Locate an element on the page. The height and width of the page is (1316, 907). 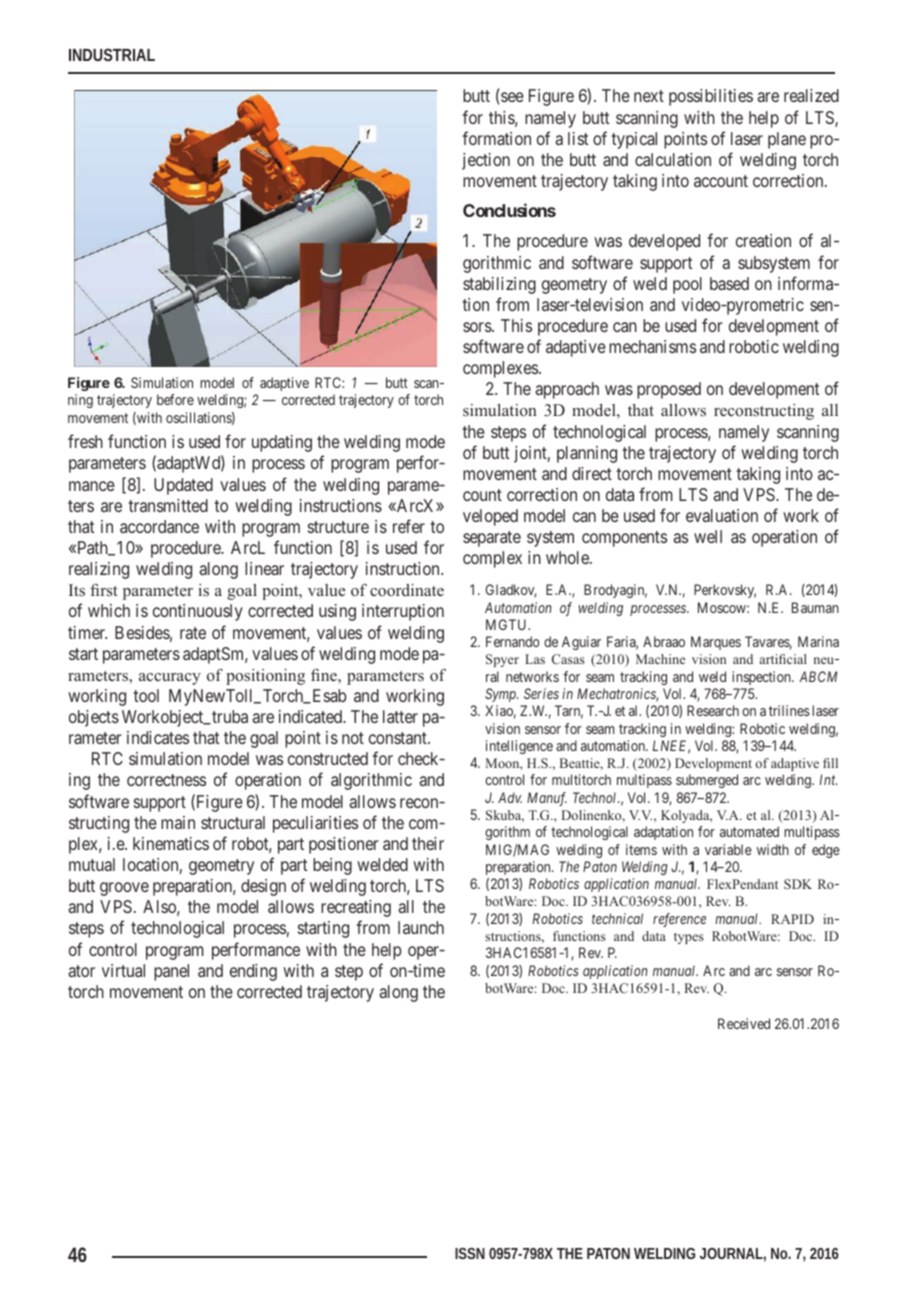
ISSN is located at coordinates (470, 1253).
